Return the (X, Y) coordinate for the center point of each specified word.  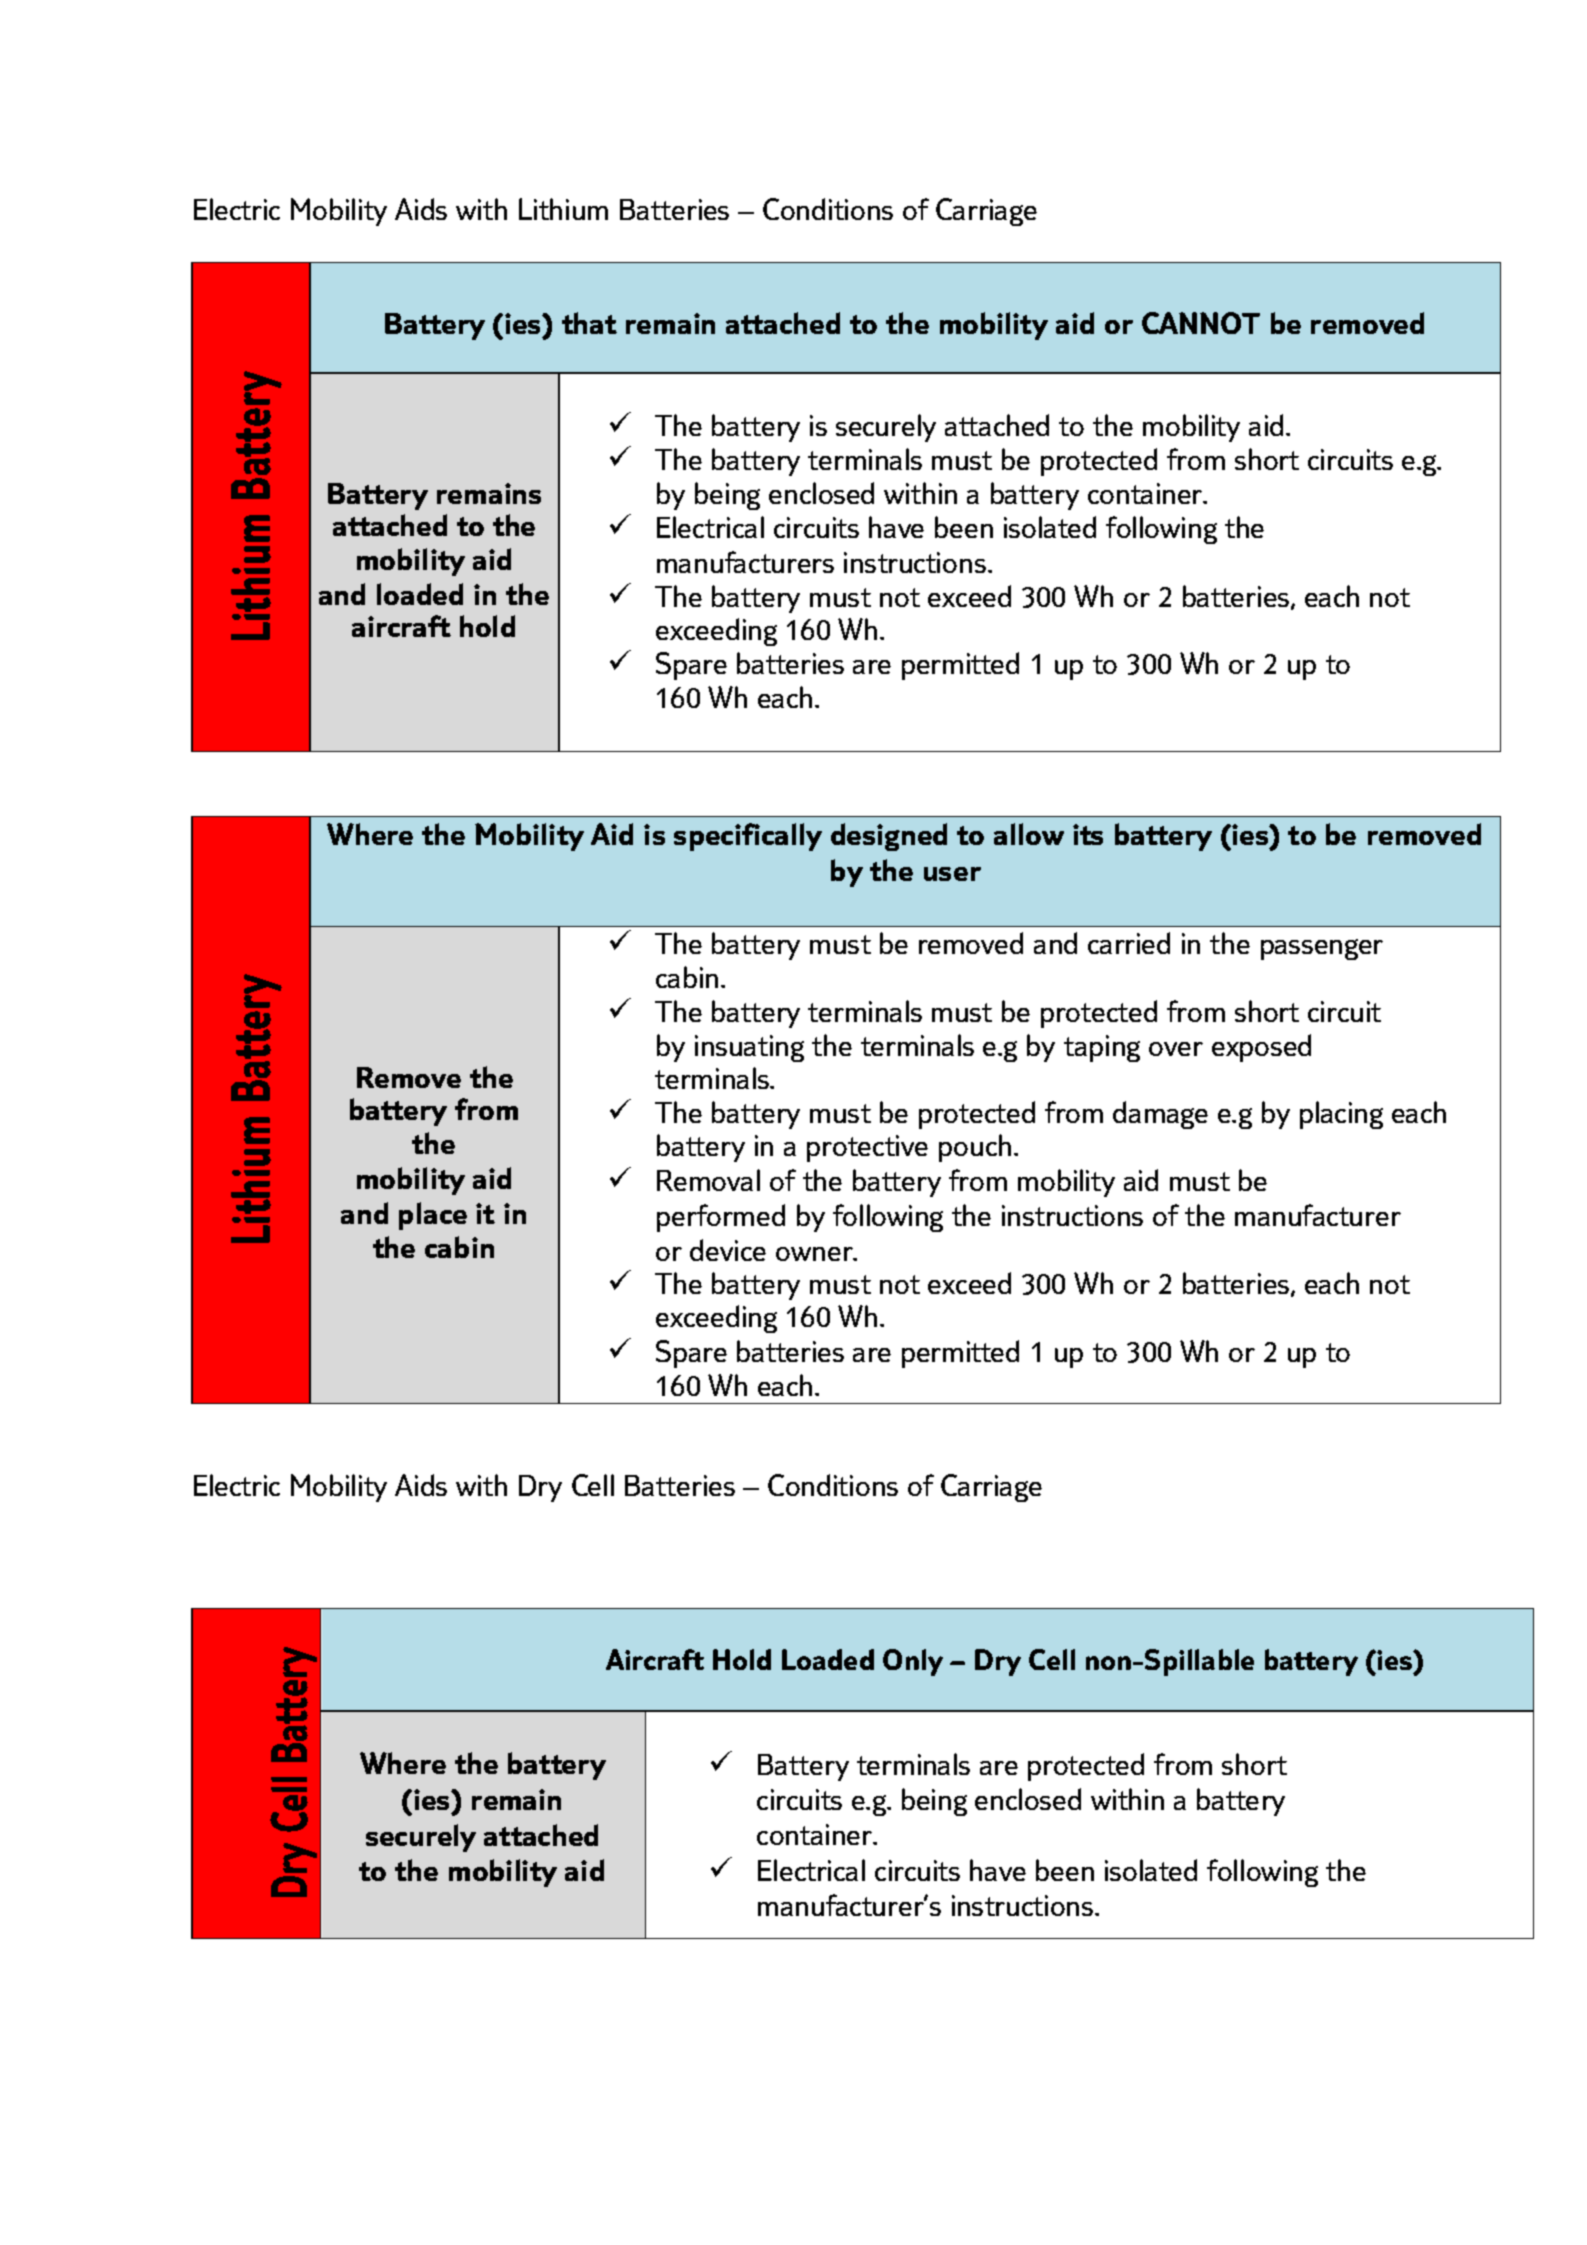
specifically (748, 837)
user (952, 874)
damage (1160, 1115)
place (433, 1216)
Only (913, 1662)
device (728, 1250)
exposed (1261, 1048)
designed (889, 837)
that (589, 323)
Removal (708, 1180)
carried (1129, 943)
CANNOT (1201, 323)
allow (1029, 834)
